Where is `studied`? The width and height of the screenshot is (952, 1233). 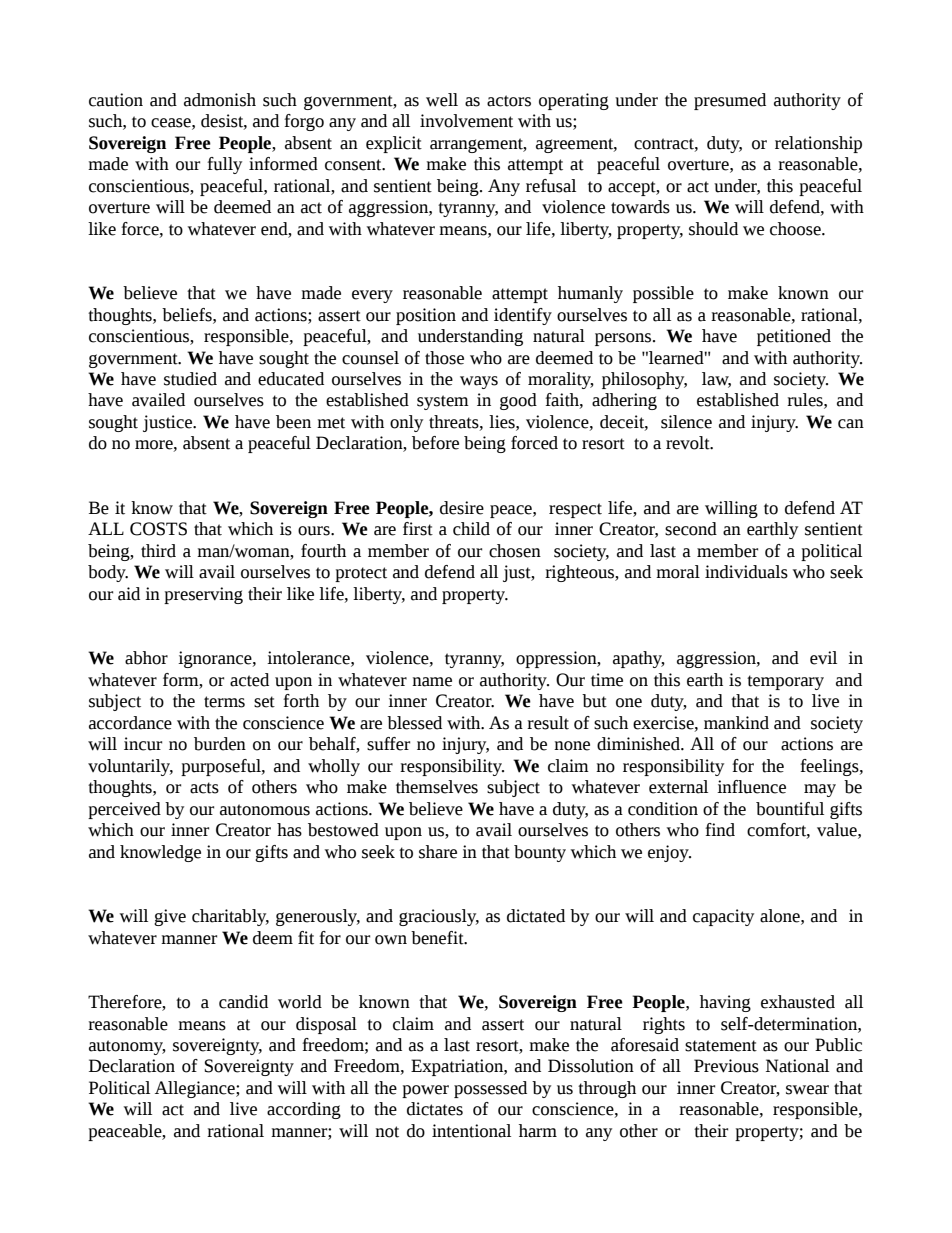
studied is located at coordinates (190, 379).
